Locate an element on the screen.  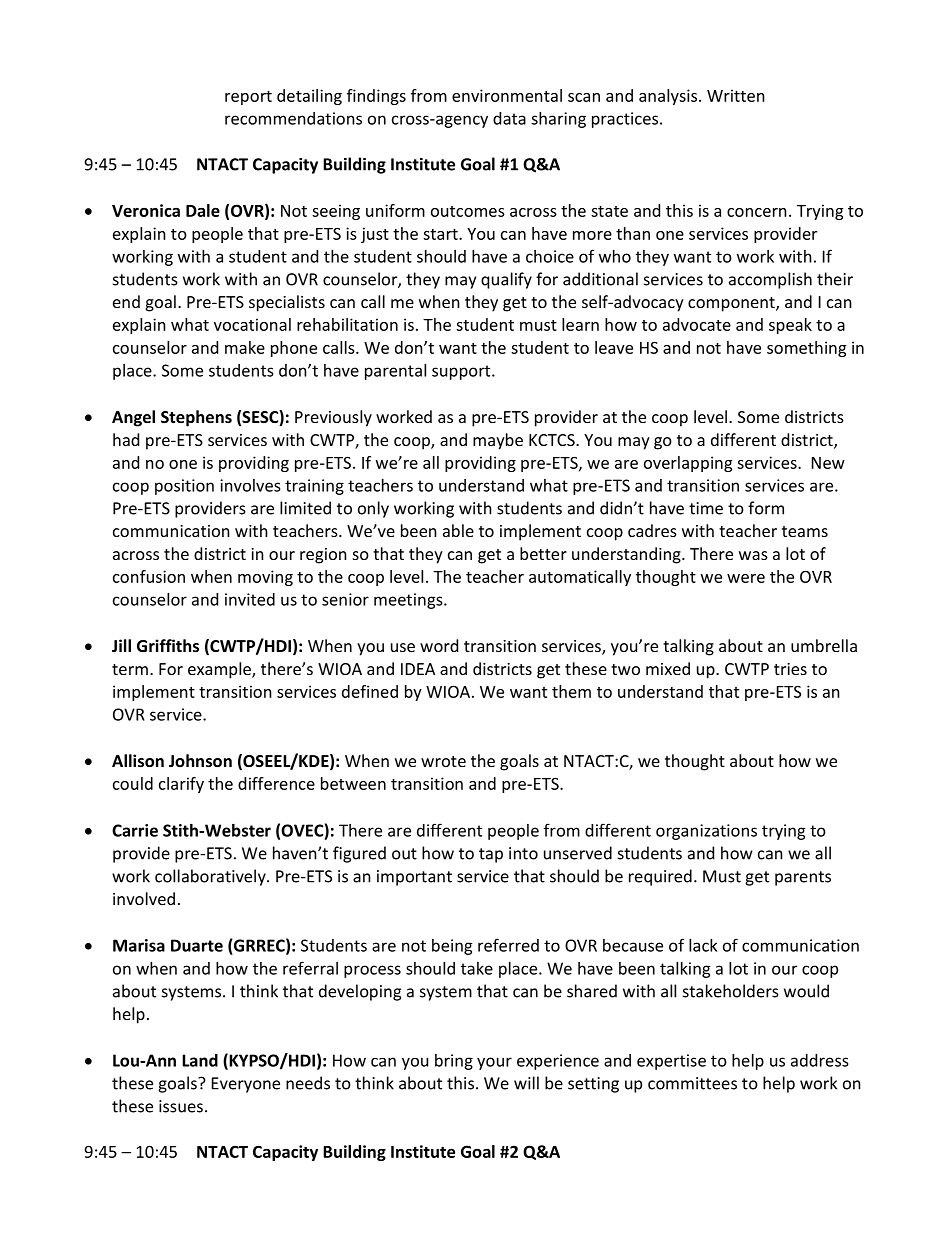
your is located at coordinates (494, 1063).
